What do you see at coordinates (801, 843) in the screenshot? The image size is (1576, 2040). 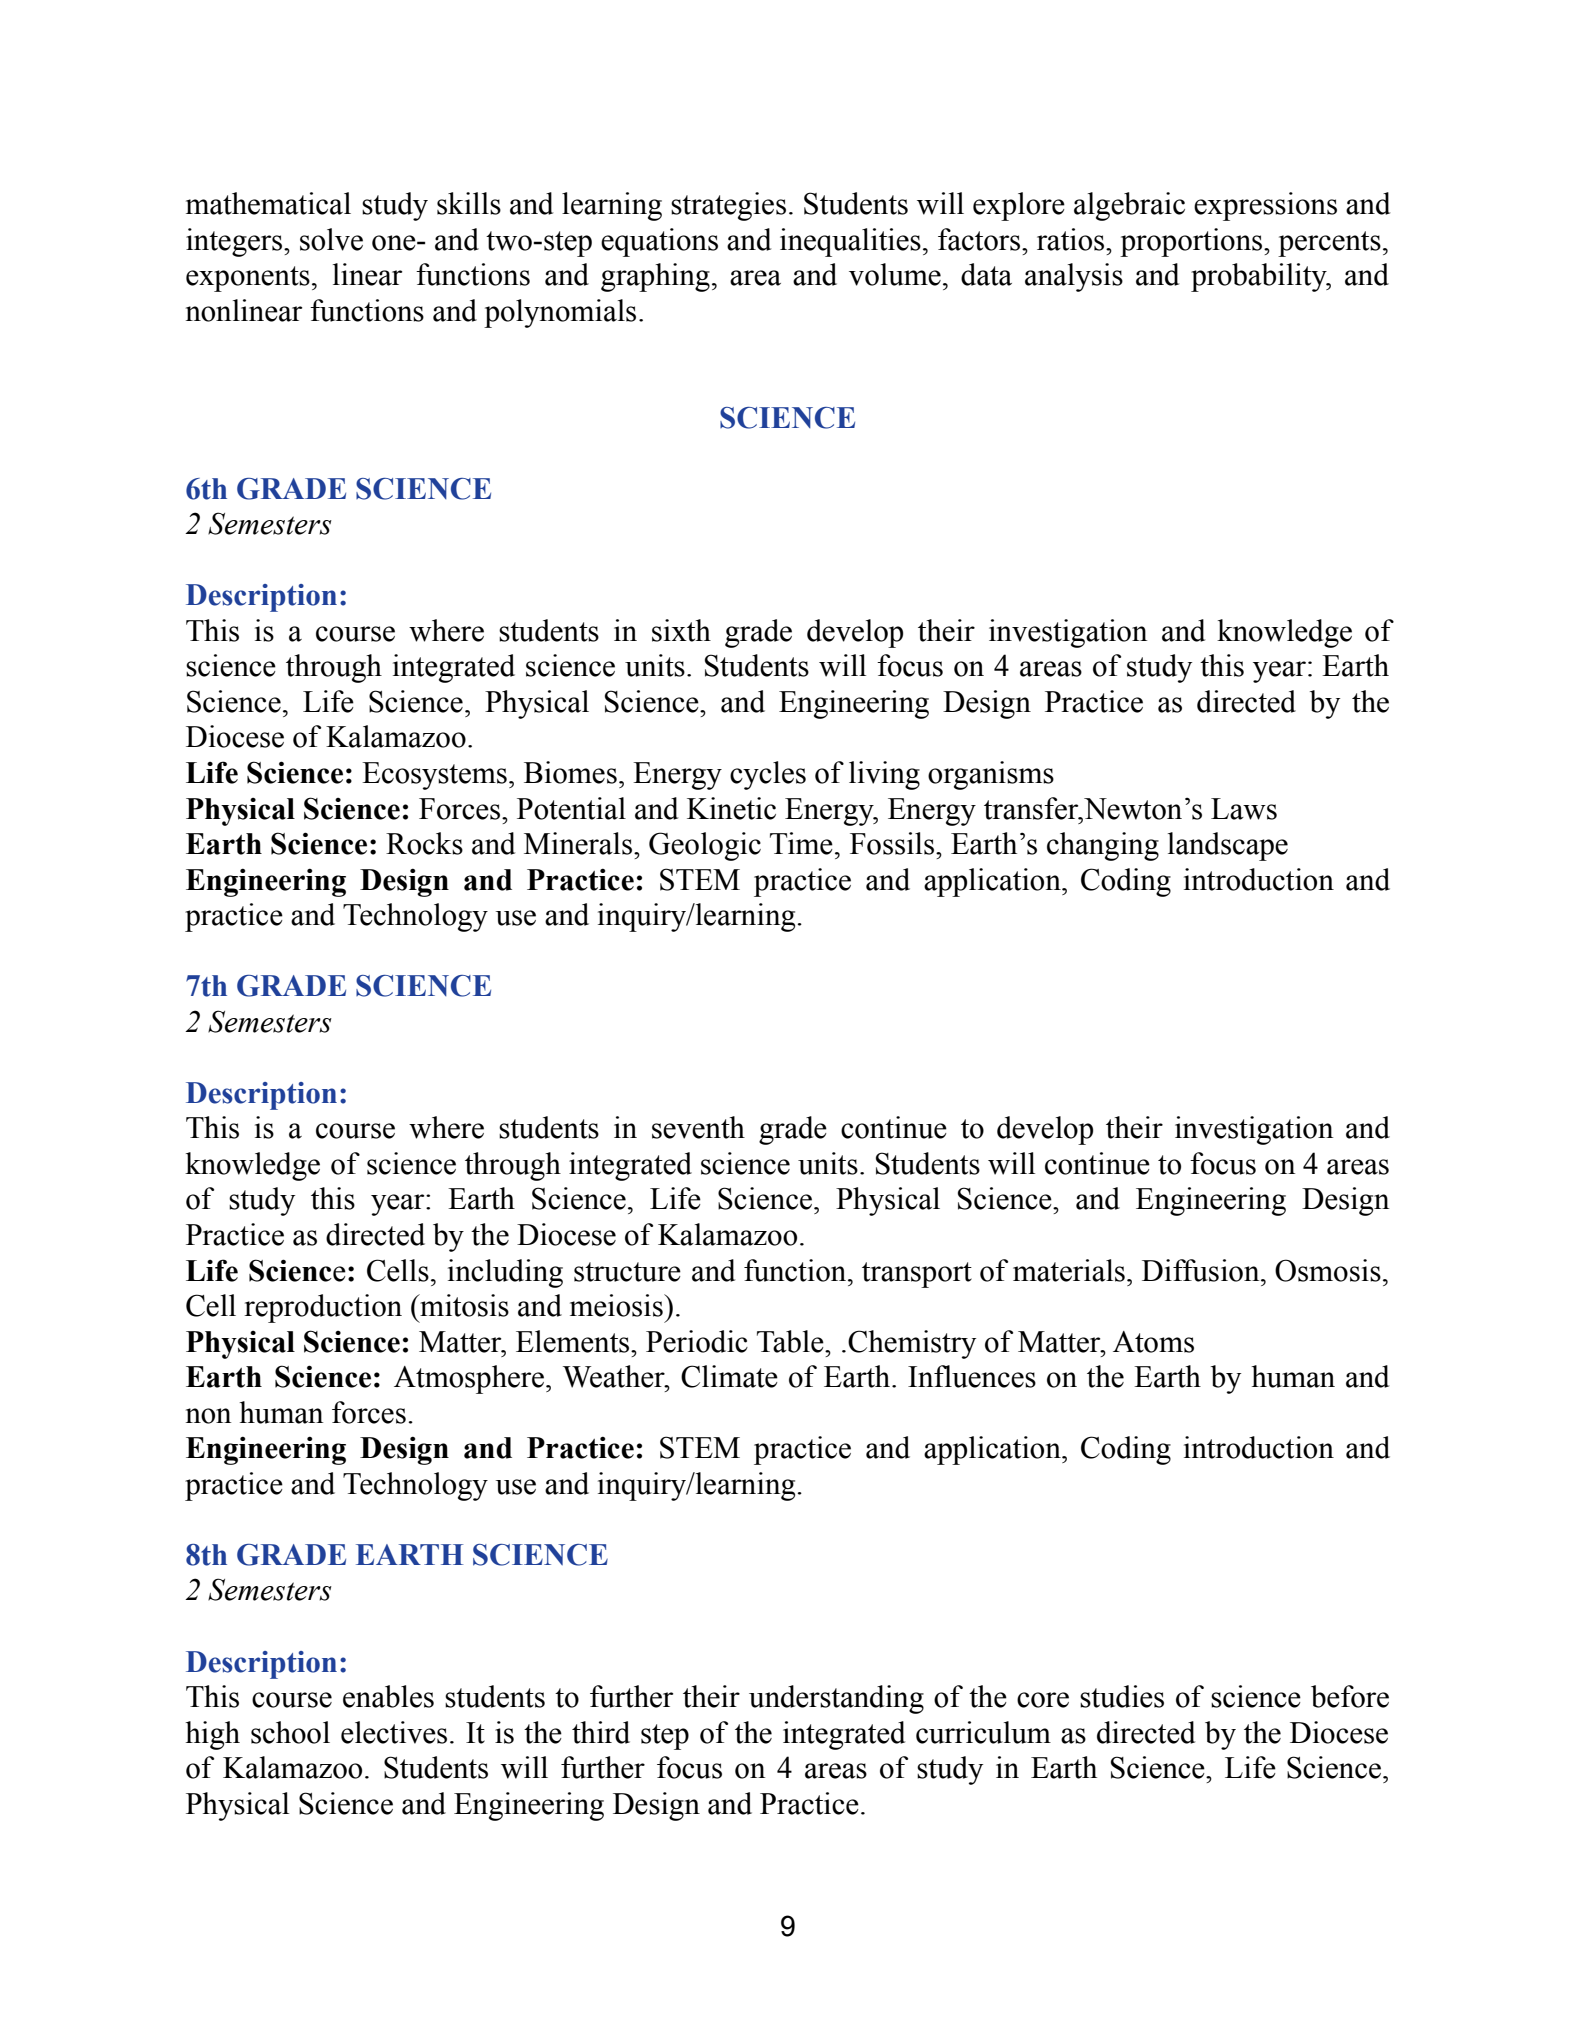 I see `Time` at bounding box center [801, 843].
